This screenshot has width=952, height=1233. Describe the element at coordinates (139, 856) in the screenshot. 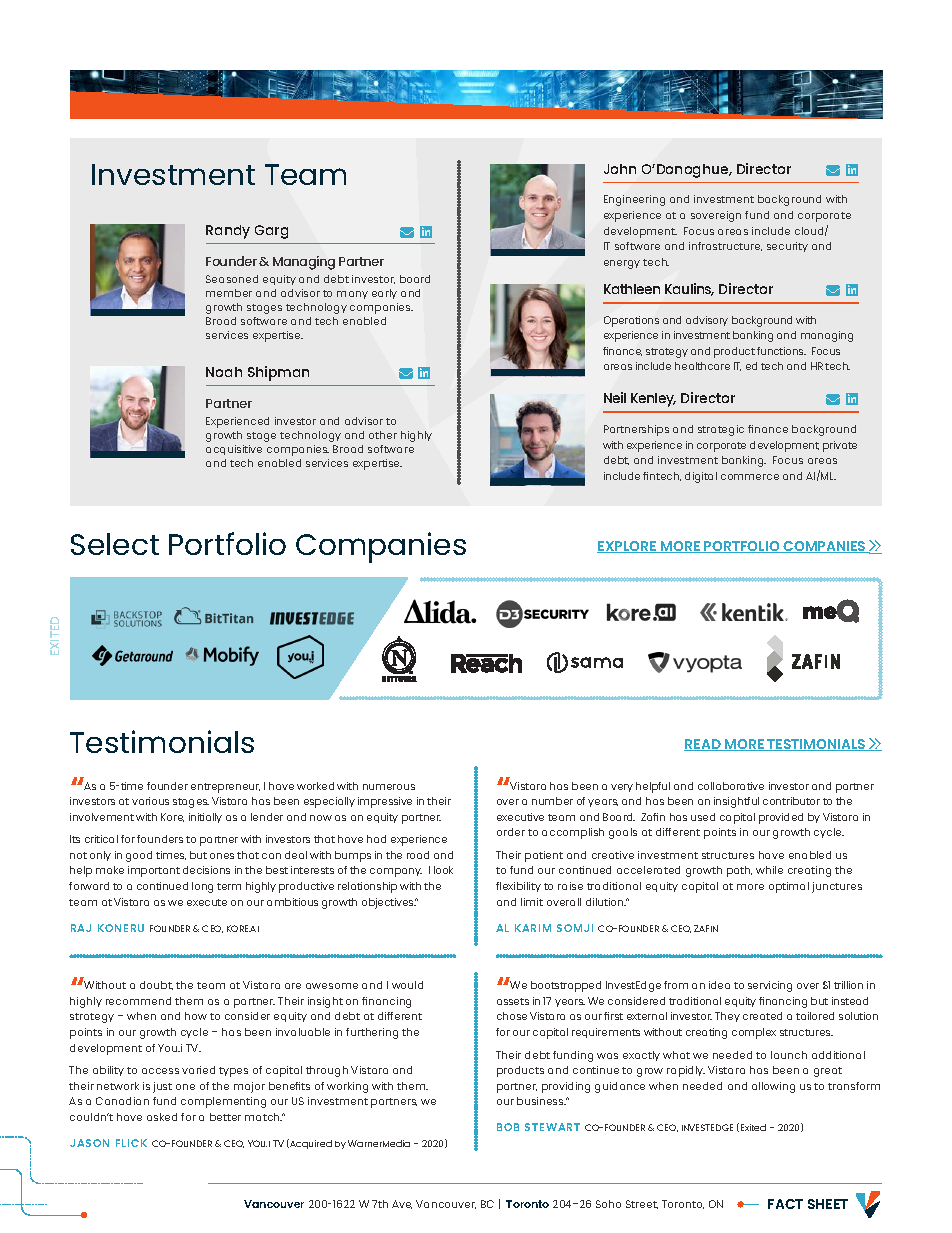

I see `good` at that location.
